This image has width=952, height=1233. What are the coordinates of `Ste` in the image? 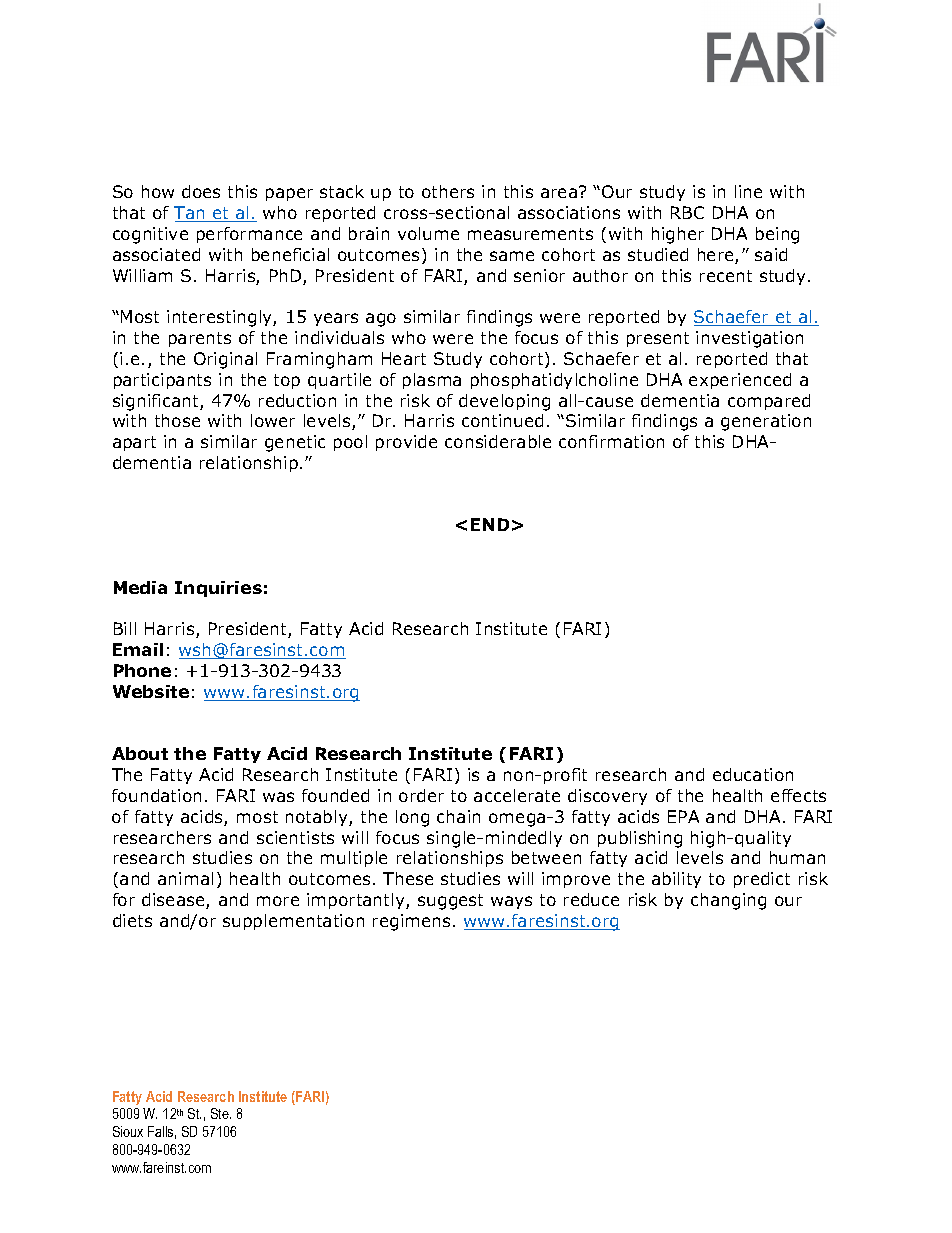 It's located at (221, 1113).
